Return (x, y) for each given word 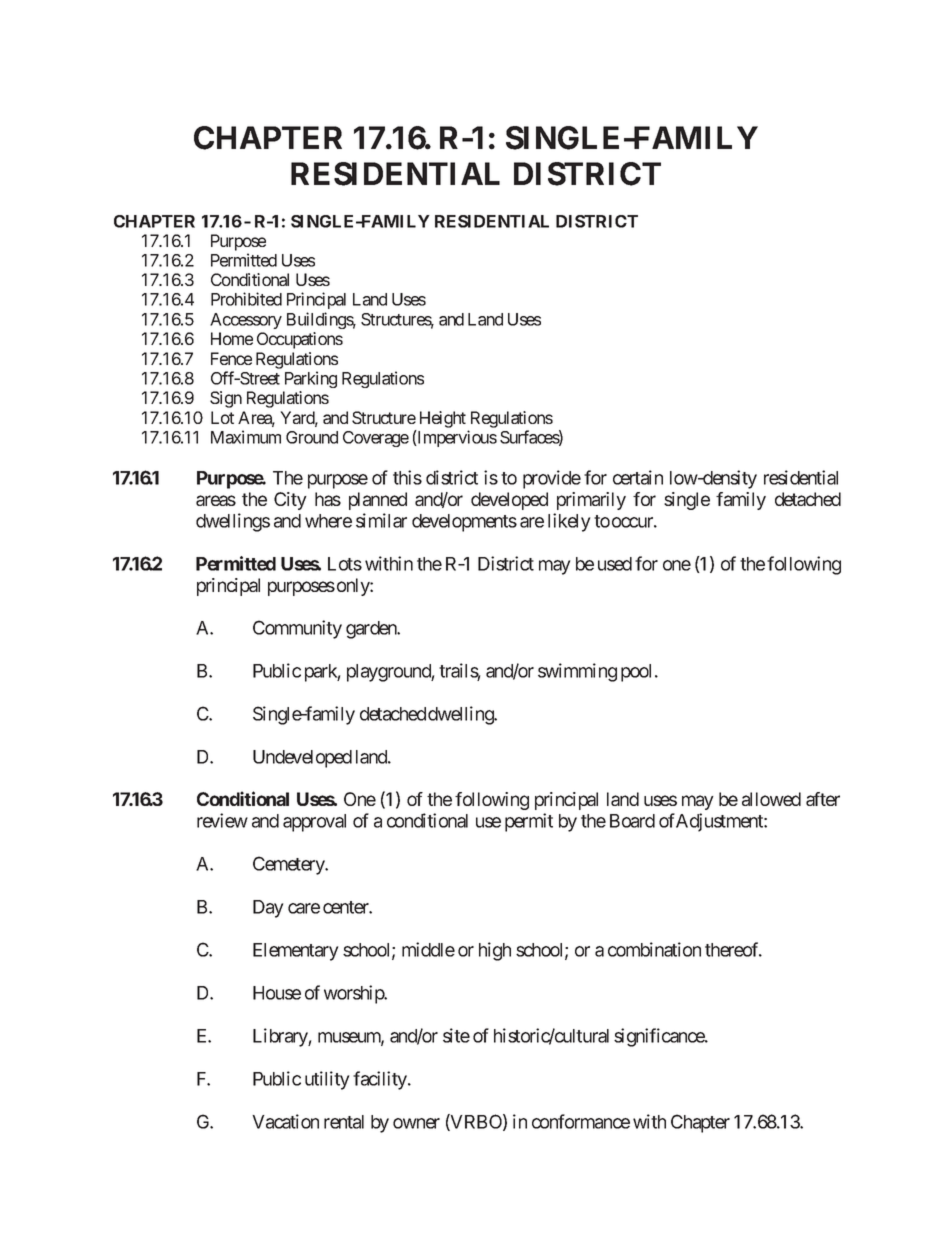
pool (638, 673)
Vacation (285, 1121)
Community (297, 629)
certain (638, 477)
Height (443, 419)
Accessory (246, 321)
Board (632, 821)
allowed (771, 799)
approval (314, 823)
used (615, 564)
